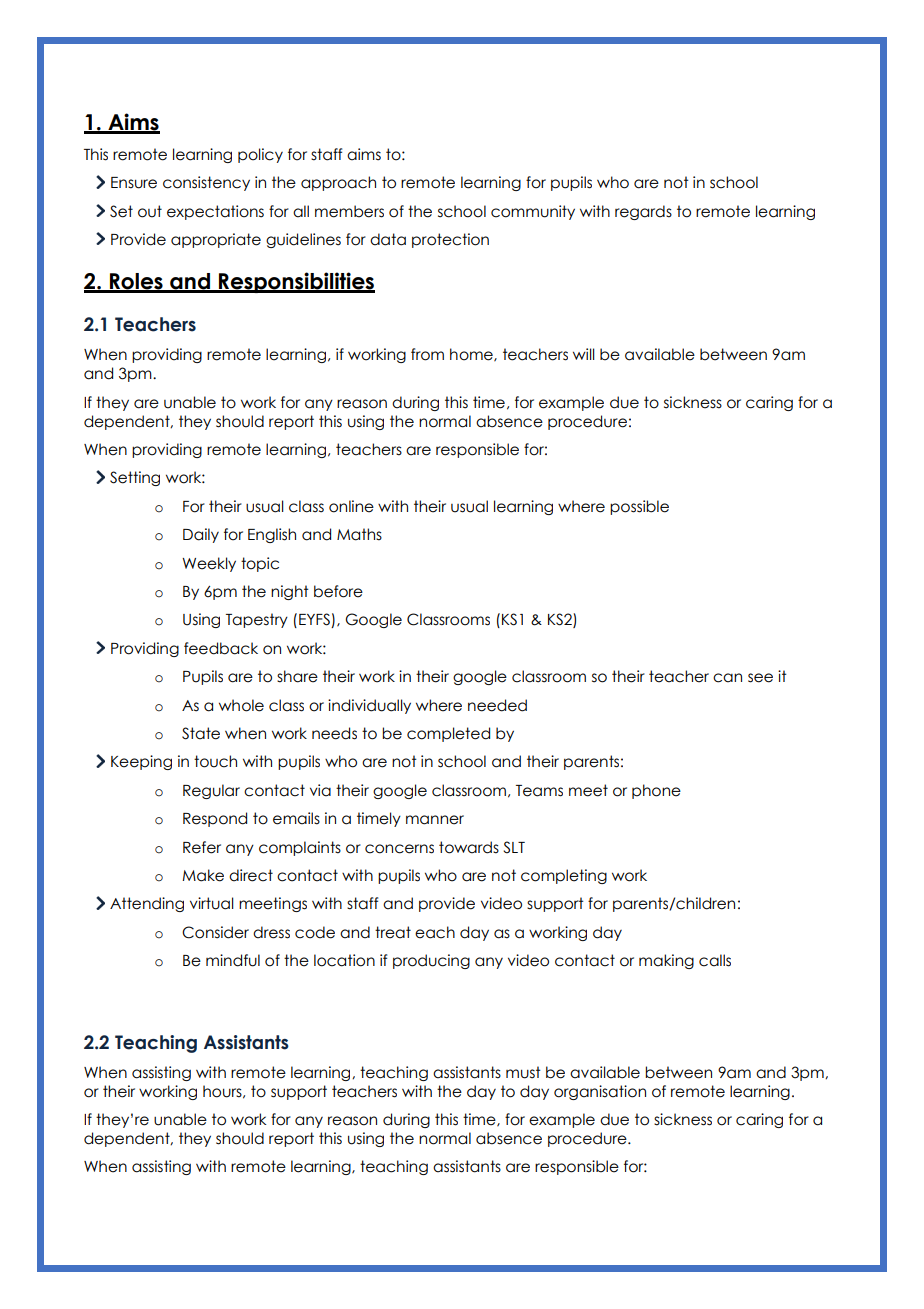 This screenshot has height=1309, width=924. Describe the element at coordinates (233, 960) in the screenshot. I see `mindful` at that location.
